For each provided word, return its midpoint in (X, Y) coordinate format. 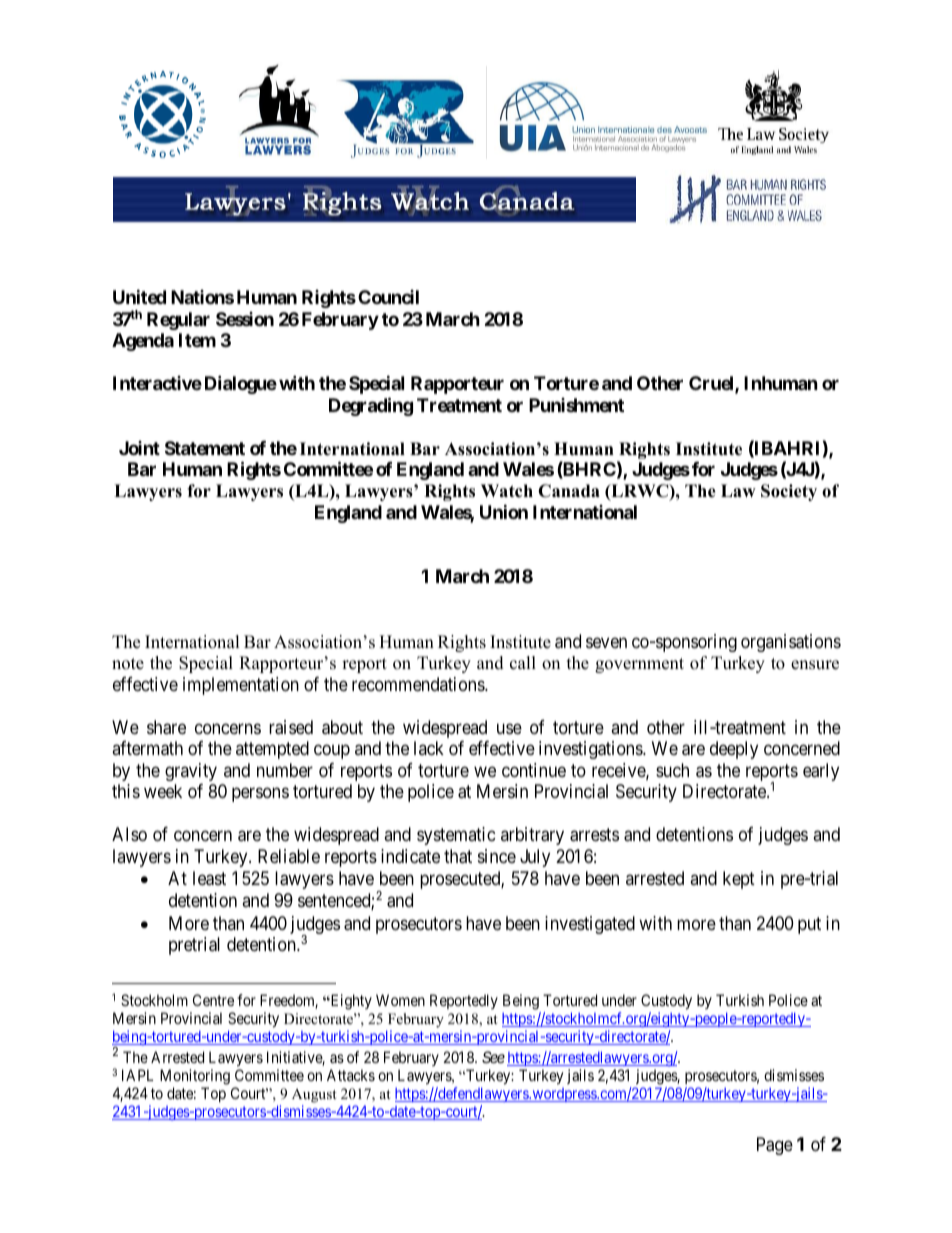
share (166, 727)
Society (789, 492)
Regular (178, 321)
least (209, 878)
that (458, 856)
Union (504, 511)
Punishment (576, 405)
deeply (734, 750)
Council (388, 297)
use (509, 728)
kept (739, 880)
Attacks (351, 1075)
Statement (205, 448)
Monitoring (195, 1078)
